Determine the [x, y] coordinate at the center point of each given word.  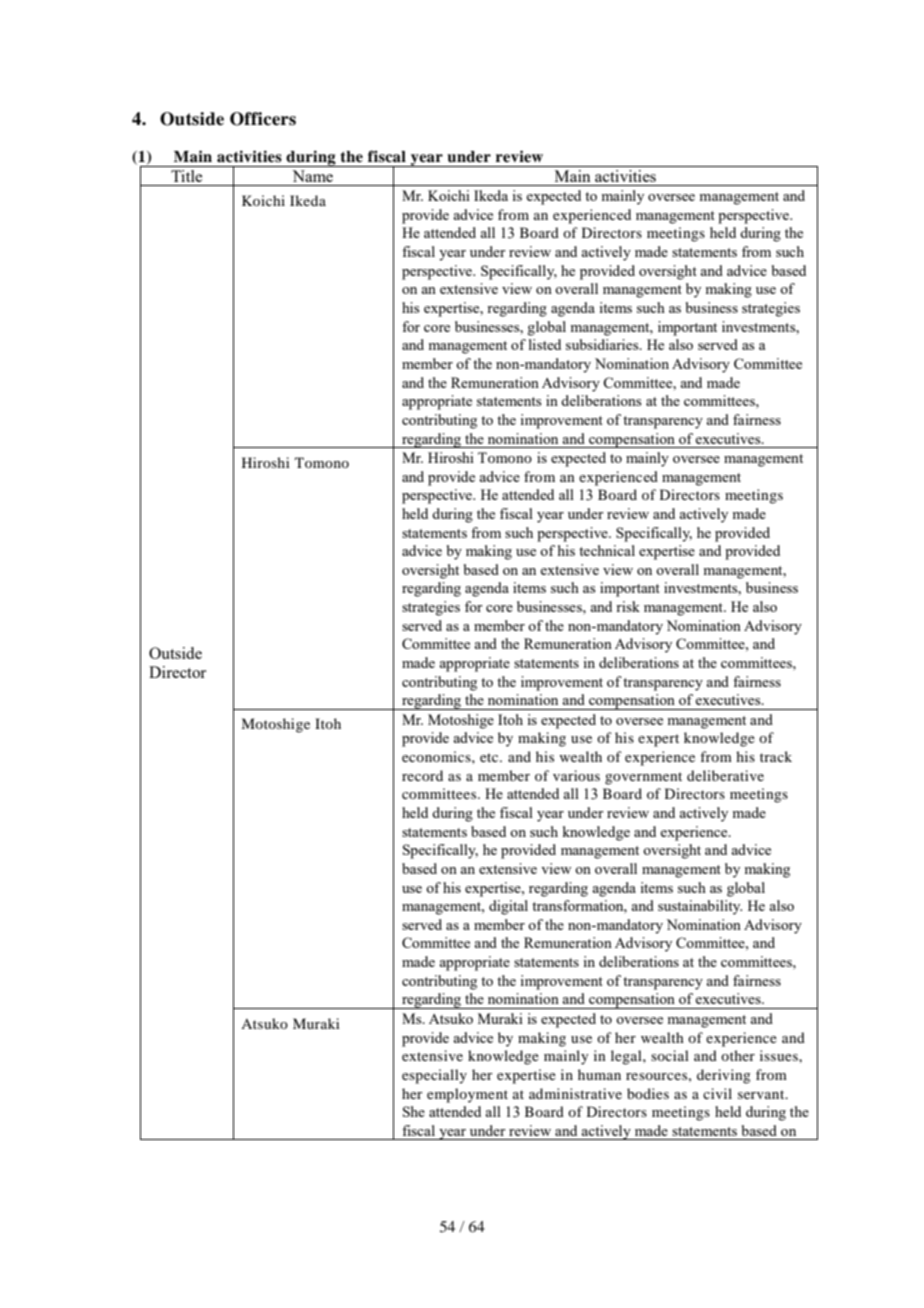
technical [607, 550]
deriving [724, 1076]
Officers [263, 119]
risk [628, 606]
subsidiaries [603, 344]
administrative [575, 1093]
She [414, 1111]
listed [545, 344]
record [422, 775]
